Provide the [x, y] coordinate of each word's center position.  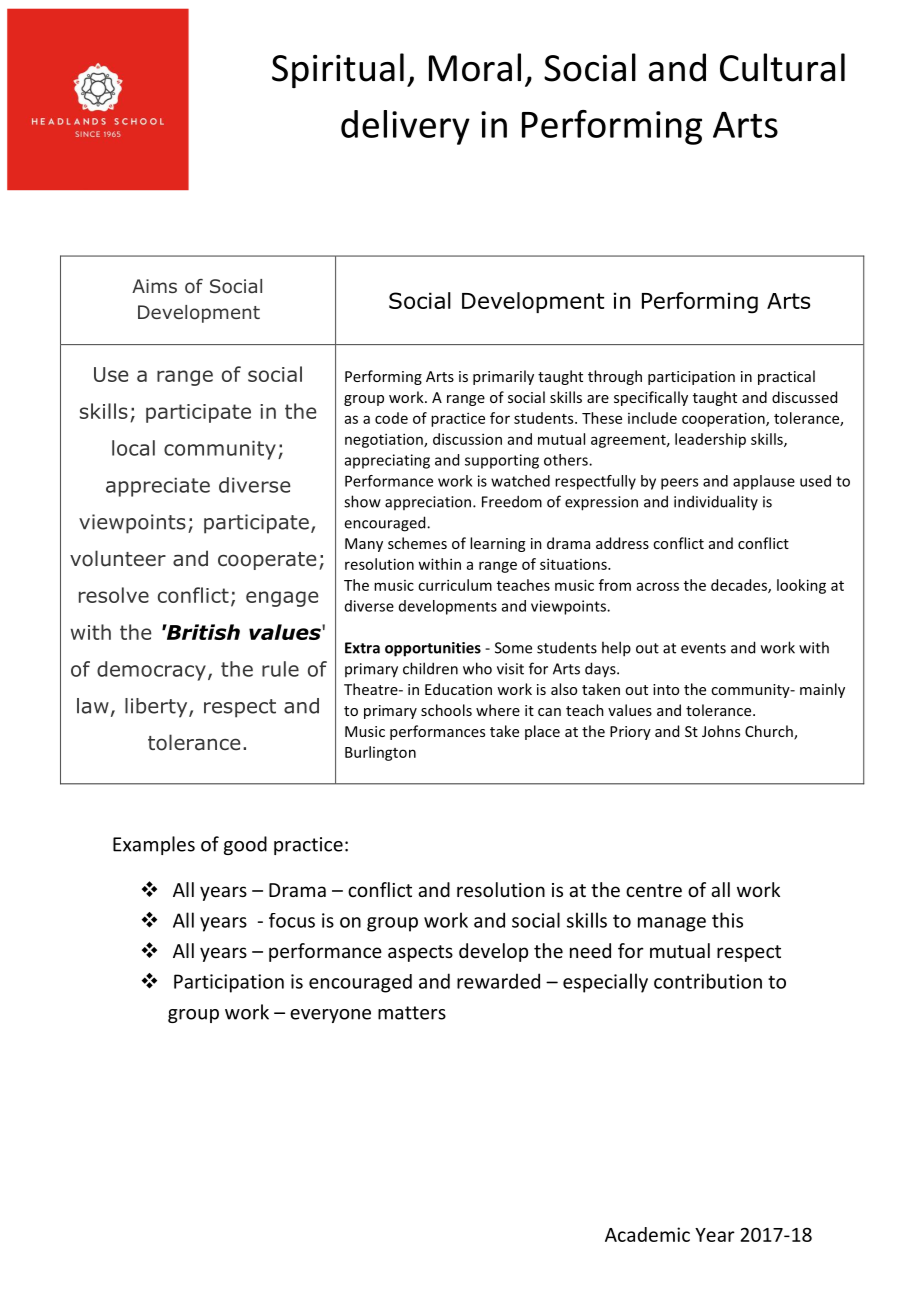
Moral [475, 67]
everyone [330, 1016]
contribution [708, 981]
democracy [151, 671]
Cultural [782, 67]
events [703, 648]
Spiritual [338, 70]
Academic [647, 1234]
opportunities [433, 649]
